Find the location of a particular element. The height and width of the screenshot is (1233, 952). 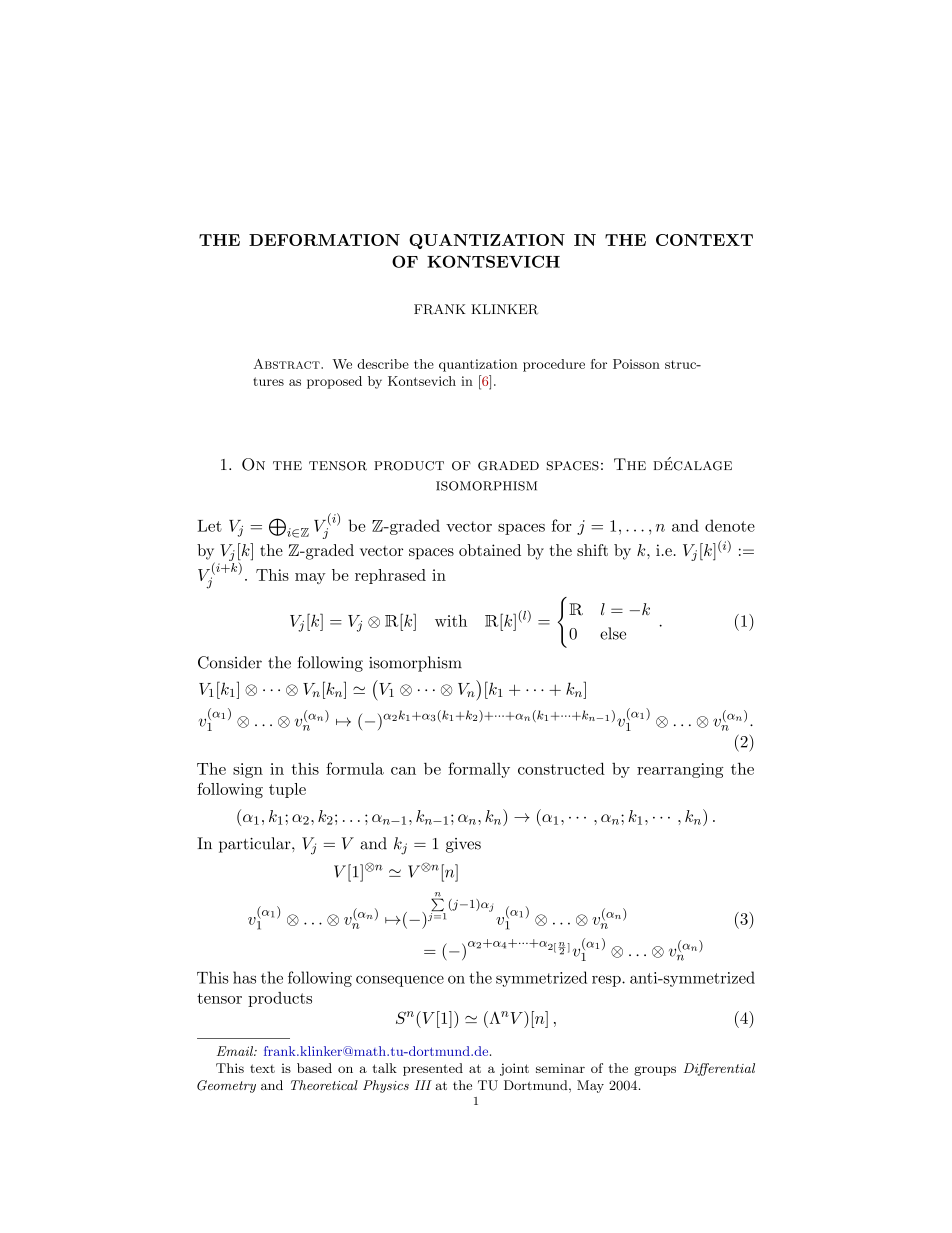

denote is located at coordinates (730, 525).
